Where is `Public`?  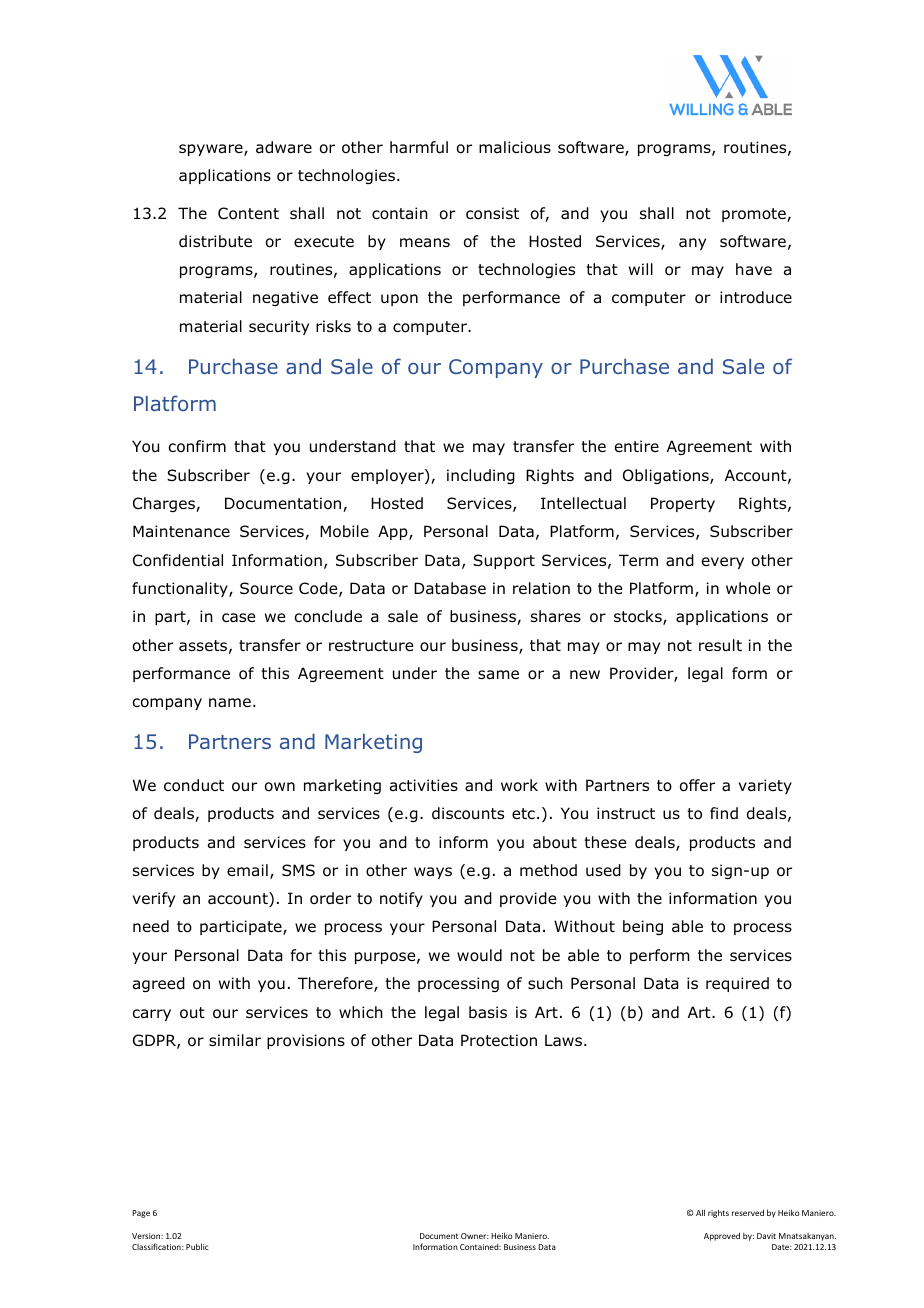
Public is located at coordinates (197, 1246).
